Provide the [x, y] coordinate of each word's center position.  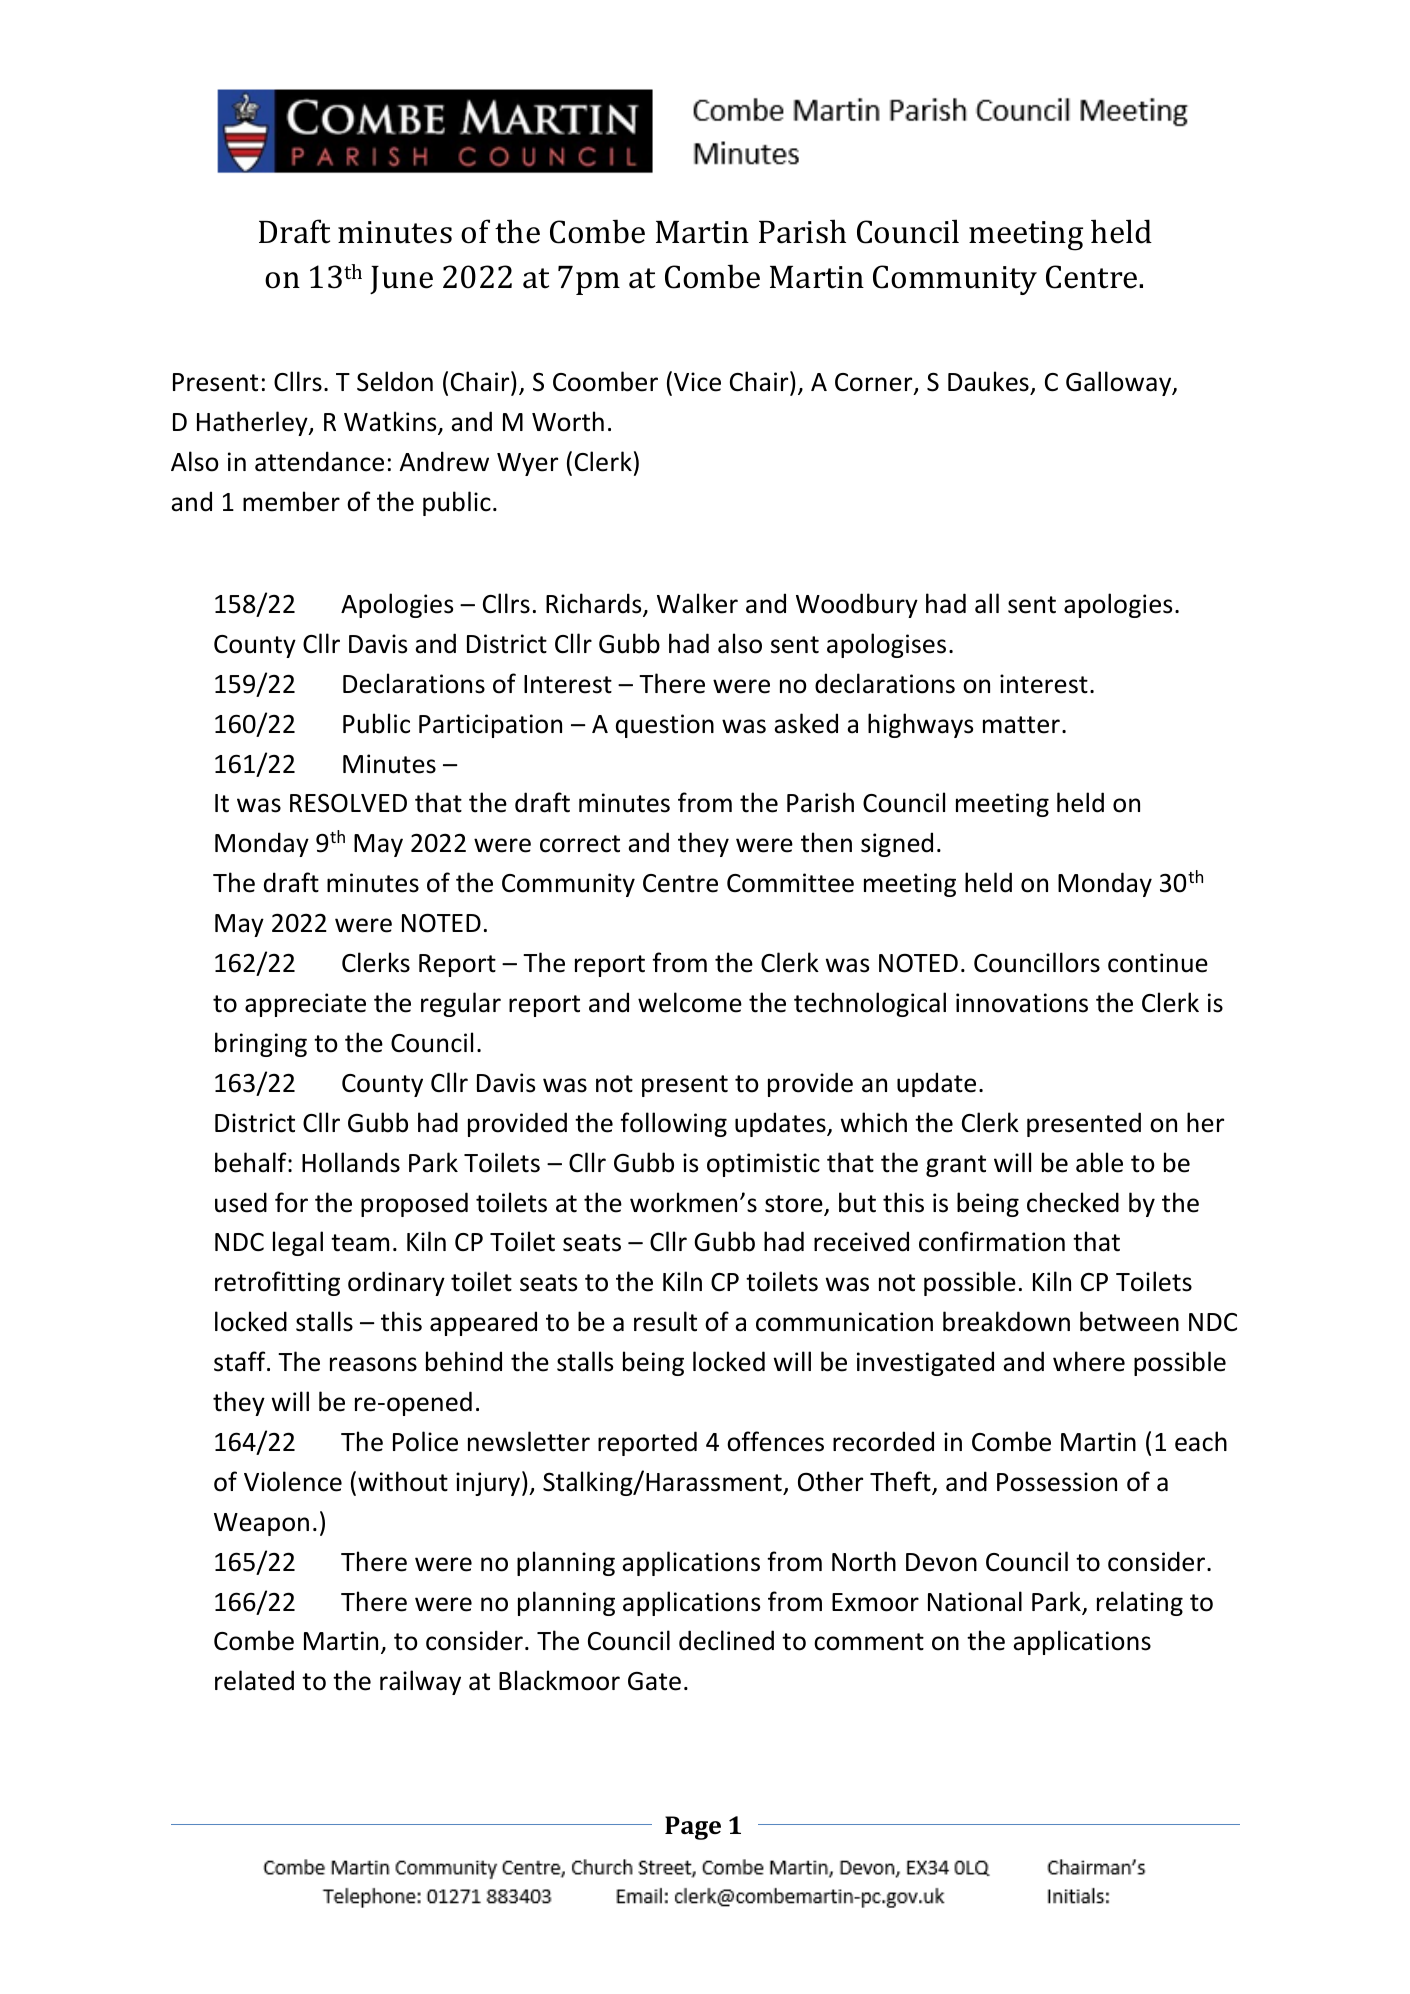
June [401, 280]
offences [775, 1441]
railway [420, 1682]
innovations [1022, 1003]
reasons [373, 1364]
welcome [690, 1002]
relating [1140, 1603]
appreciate [305, 1005]
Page [693, 1828]
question [665, 726]
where [1089, 1361]
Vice [697, 382]
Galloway [1120, 383]
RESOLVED [348, 803]
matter [1021, 725]
